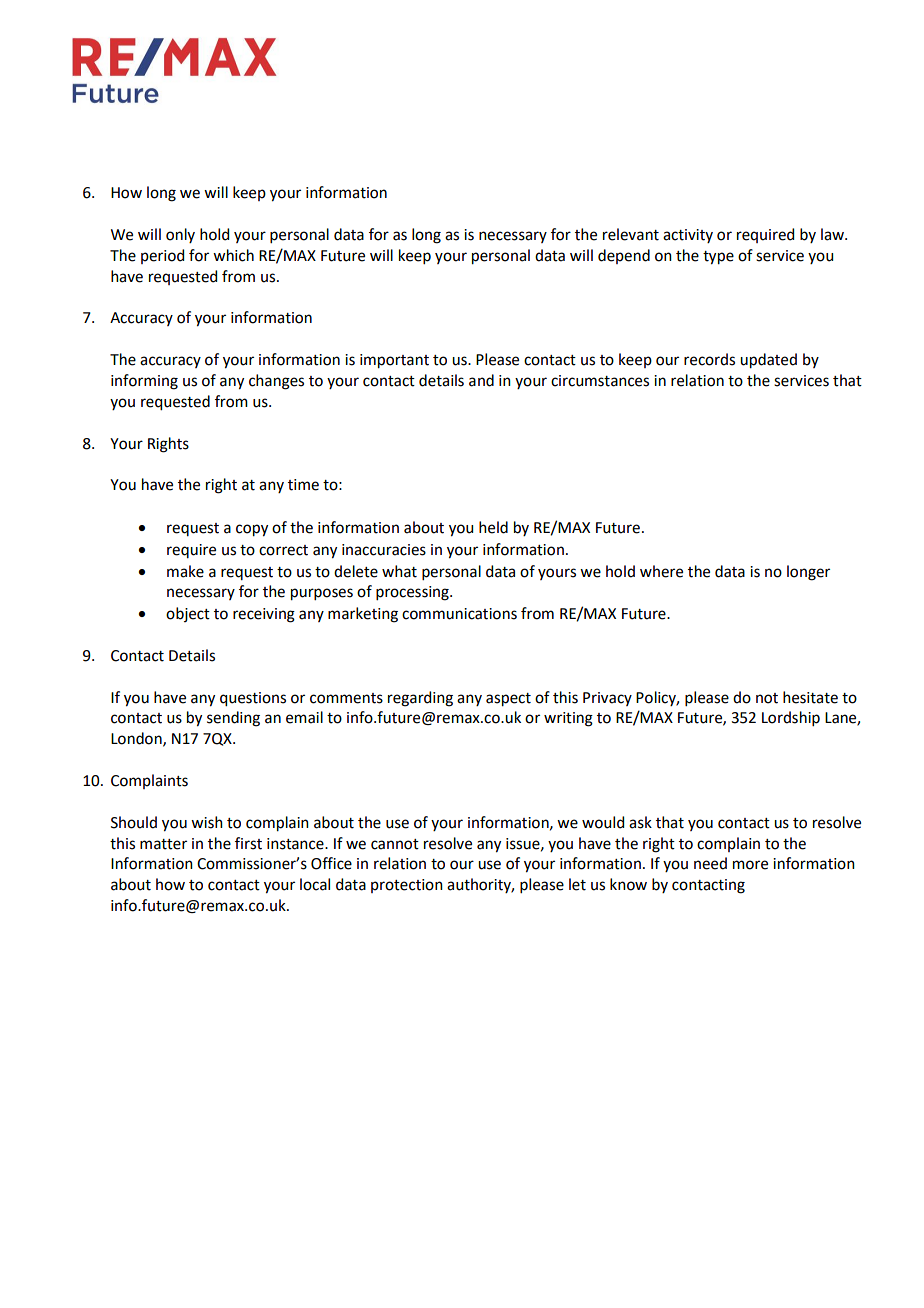 This screenshot has width=924, height=1308. Describe the element at coordinates (233, 255) in the screenshot. I see `which` at that location.
